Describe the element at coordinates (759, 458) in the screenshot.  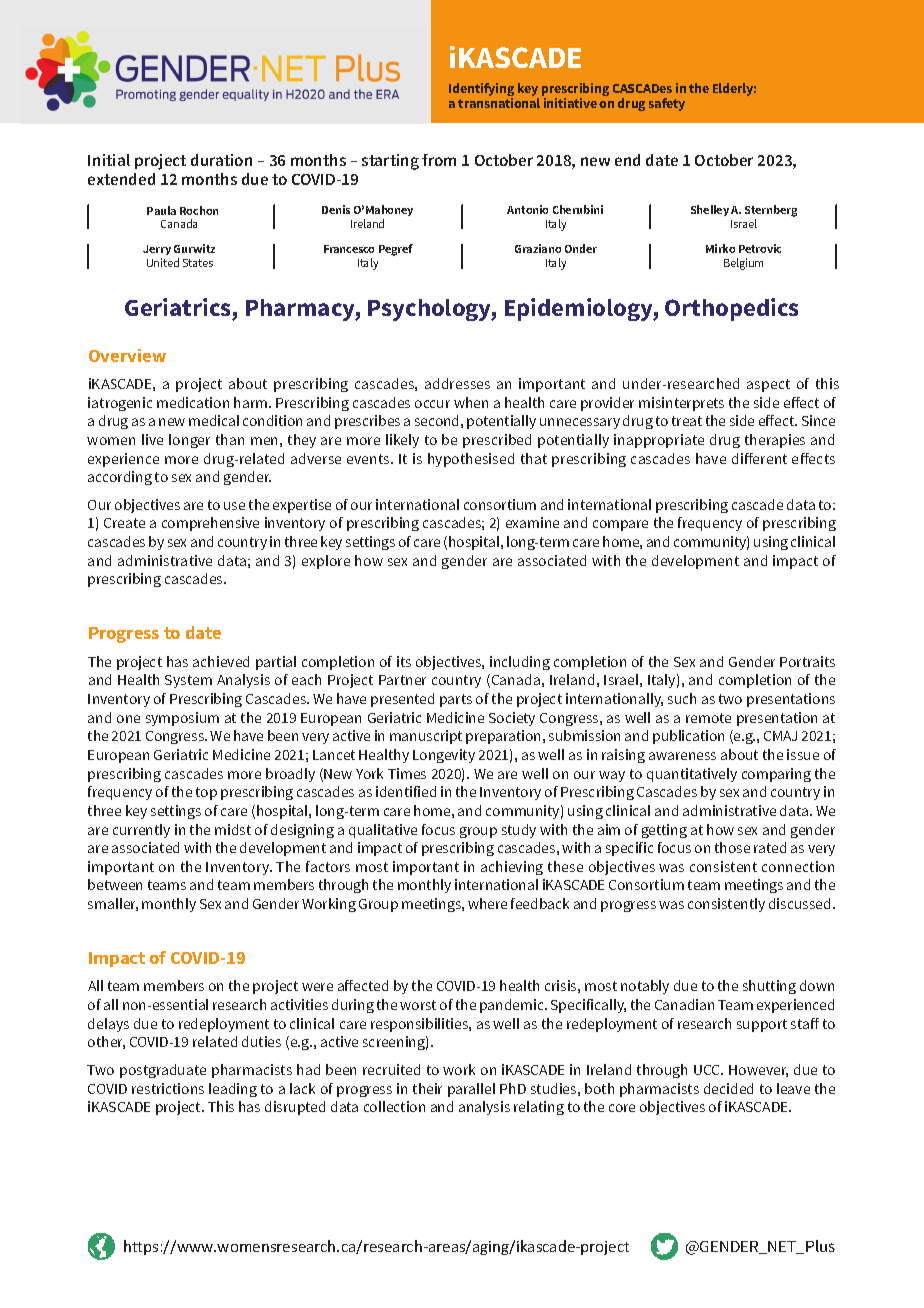
I see `different` at that location.
